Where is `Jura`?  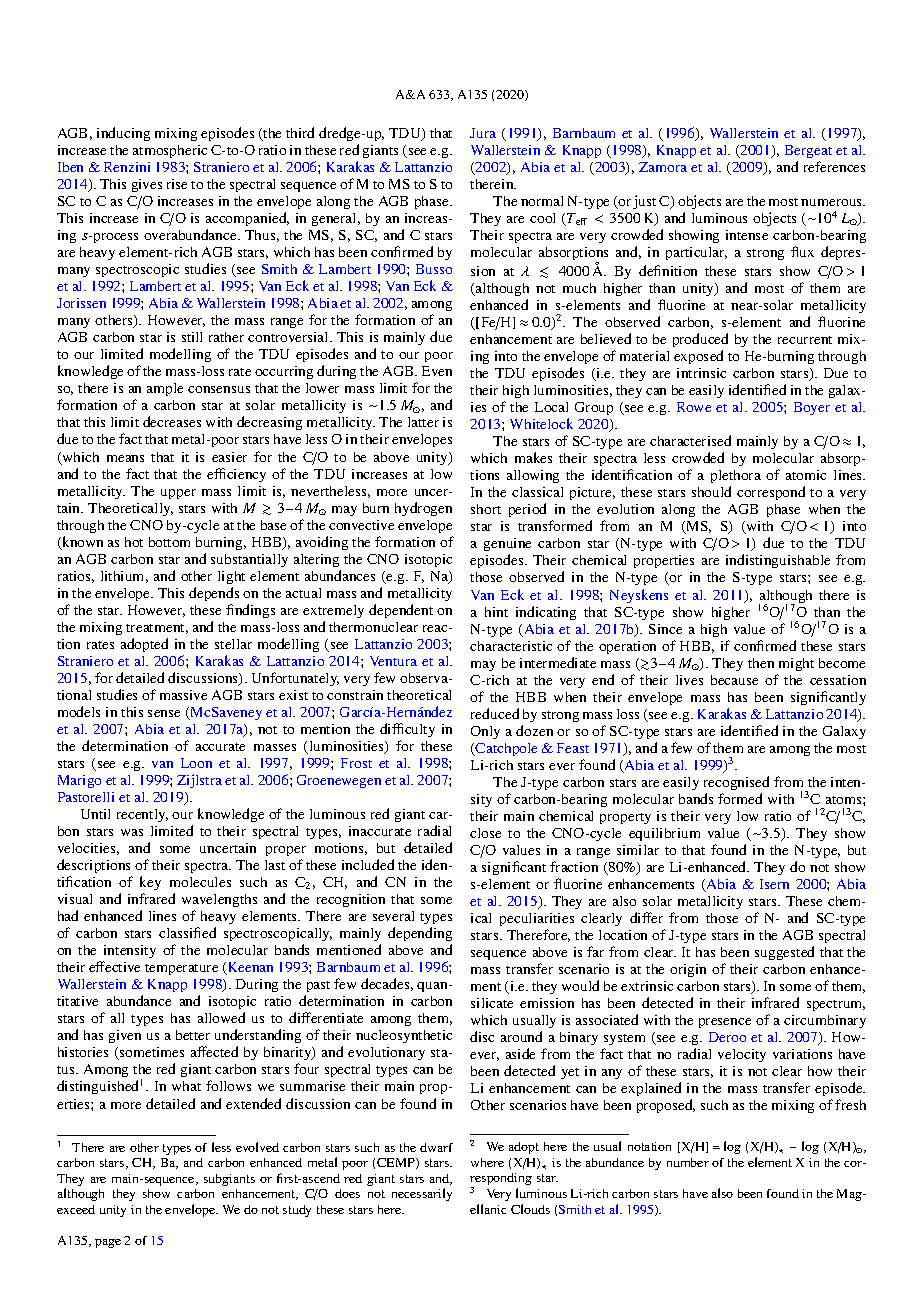
Jura is located at coordinates (483, 133).
